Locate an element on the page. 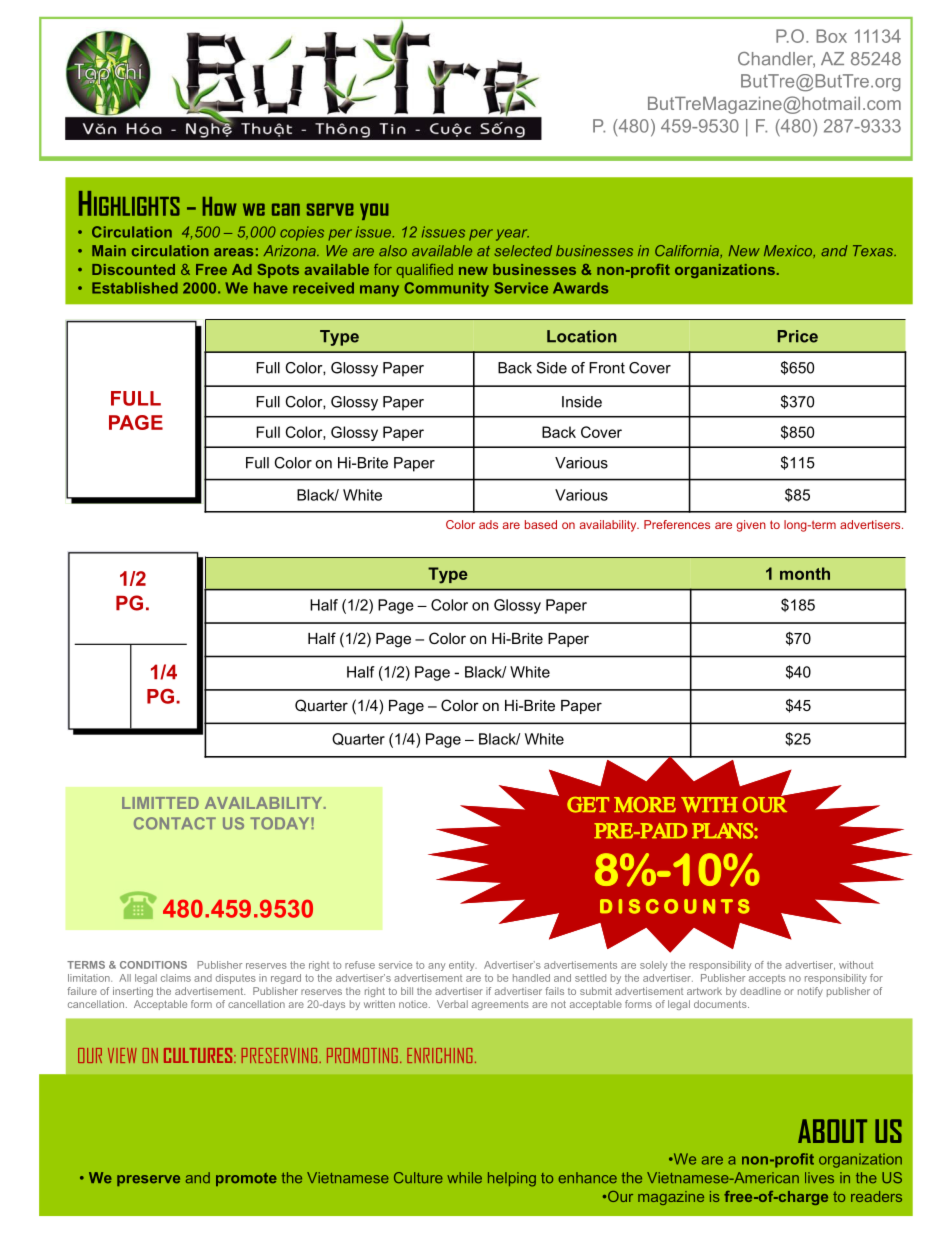  Get is located at coordinates (588, 805).
